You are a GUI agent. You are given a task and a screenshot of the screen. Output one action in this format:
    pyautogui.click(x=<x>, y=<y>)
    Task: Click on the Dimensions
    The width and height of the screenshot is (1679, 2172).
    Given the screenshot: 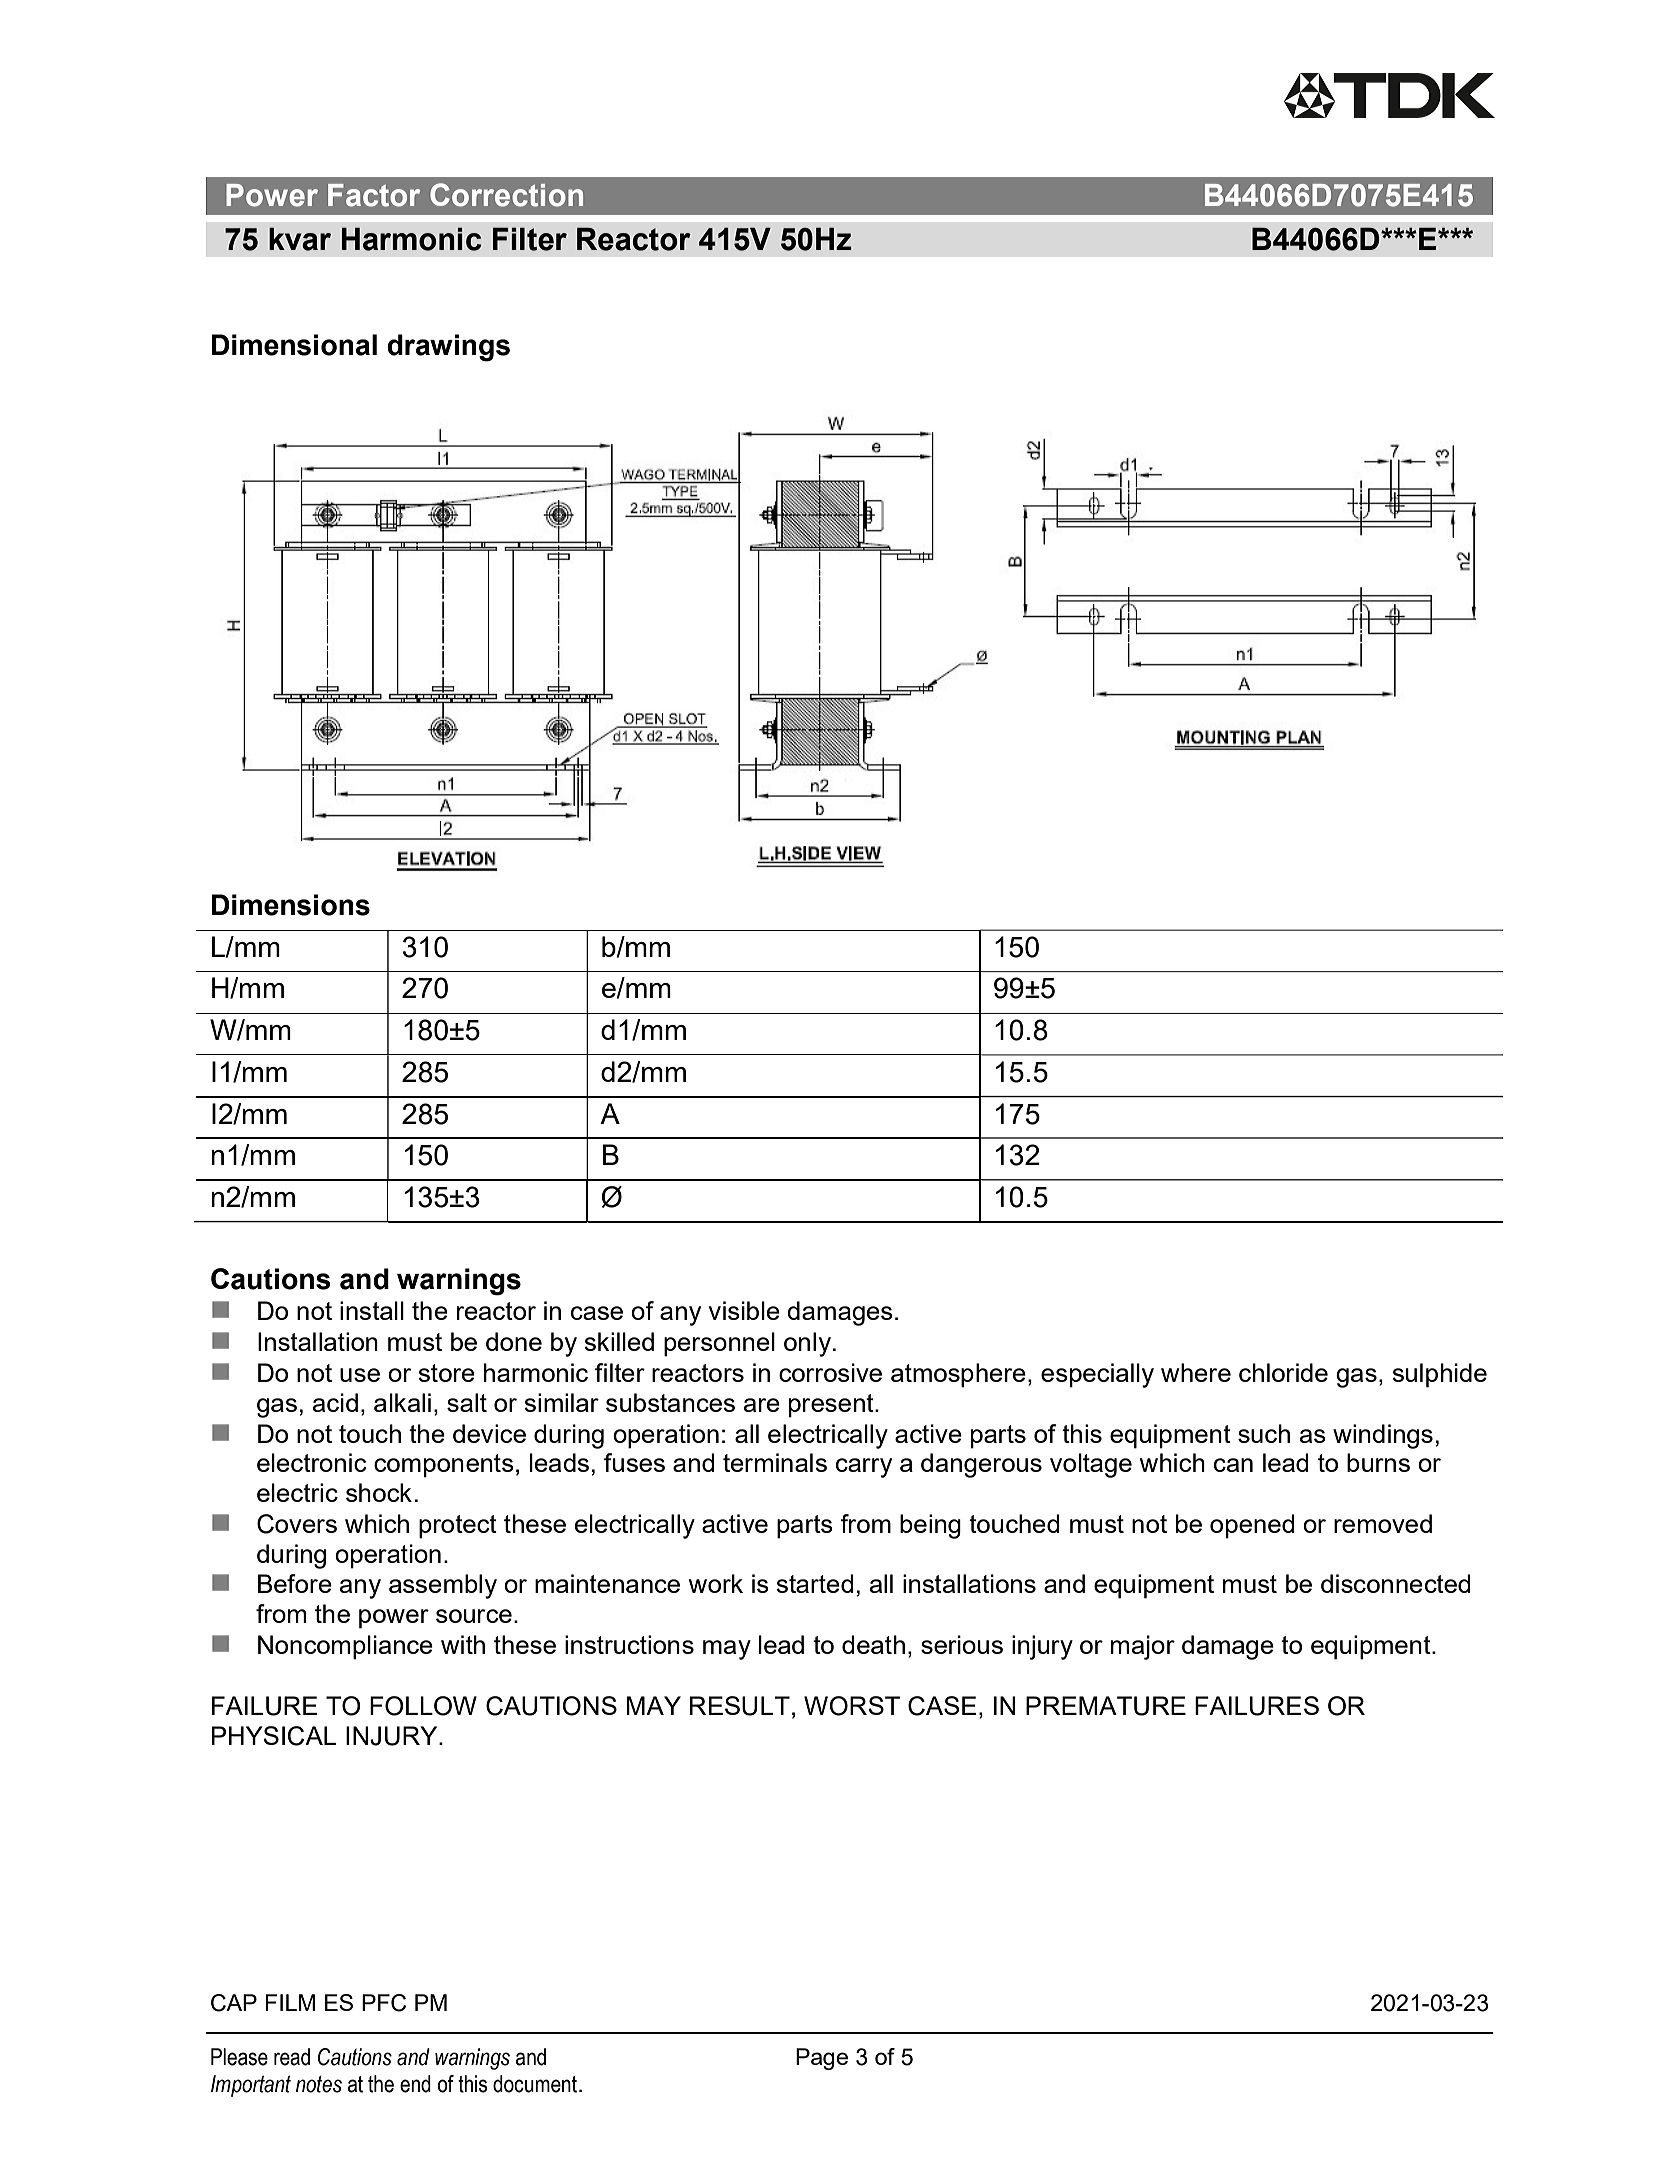 What is the action you would take?
    pyautogui.click(x=291, y=905)
